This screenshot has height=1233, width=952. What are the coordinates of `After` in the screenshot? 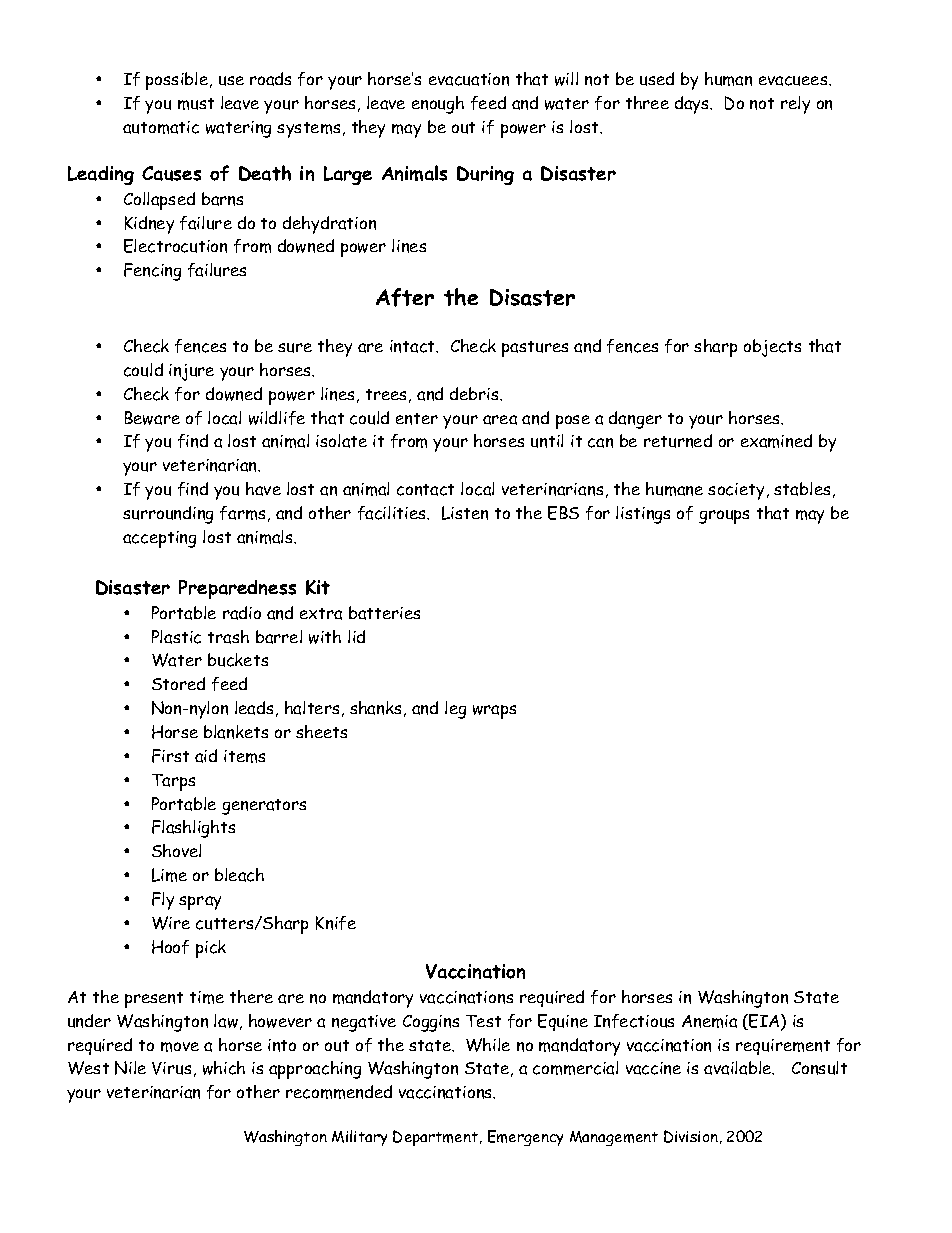 It's located at (405, 297).
